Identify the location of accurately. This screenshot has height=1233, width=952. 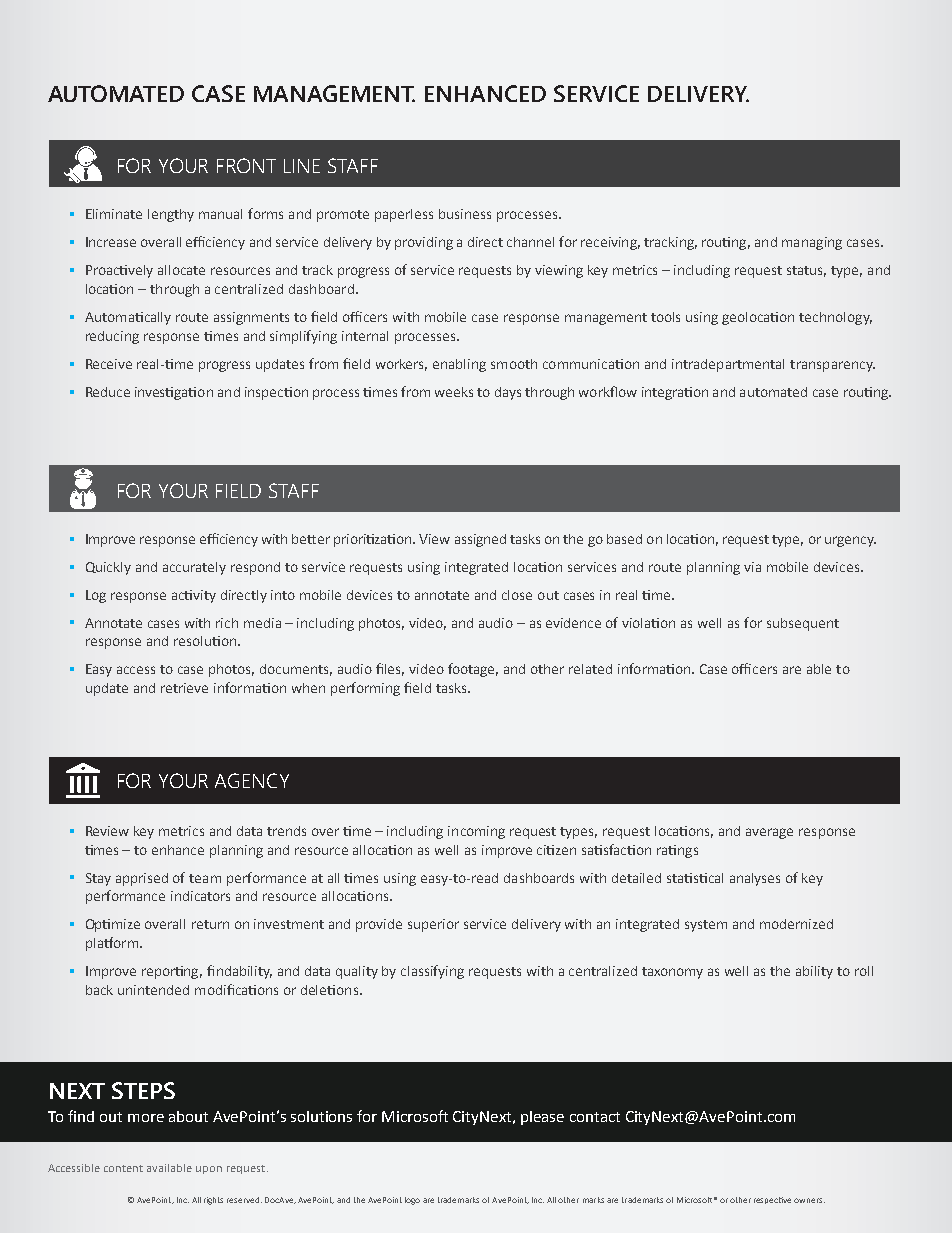
(194, 568).
